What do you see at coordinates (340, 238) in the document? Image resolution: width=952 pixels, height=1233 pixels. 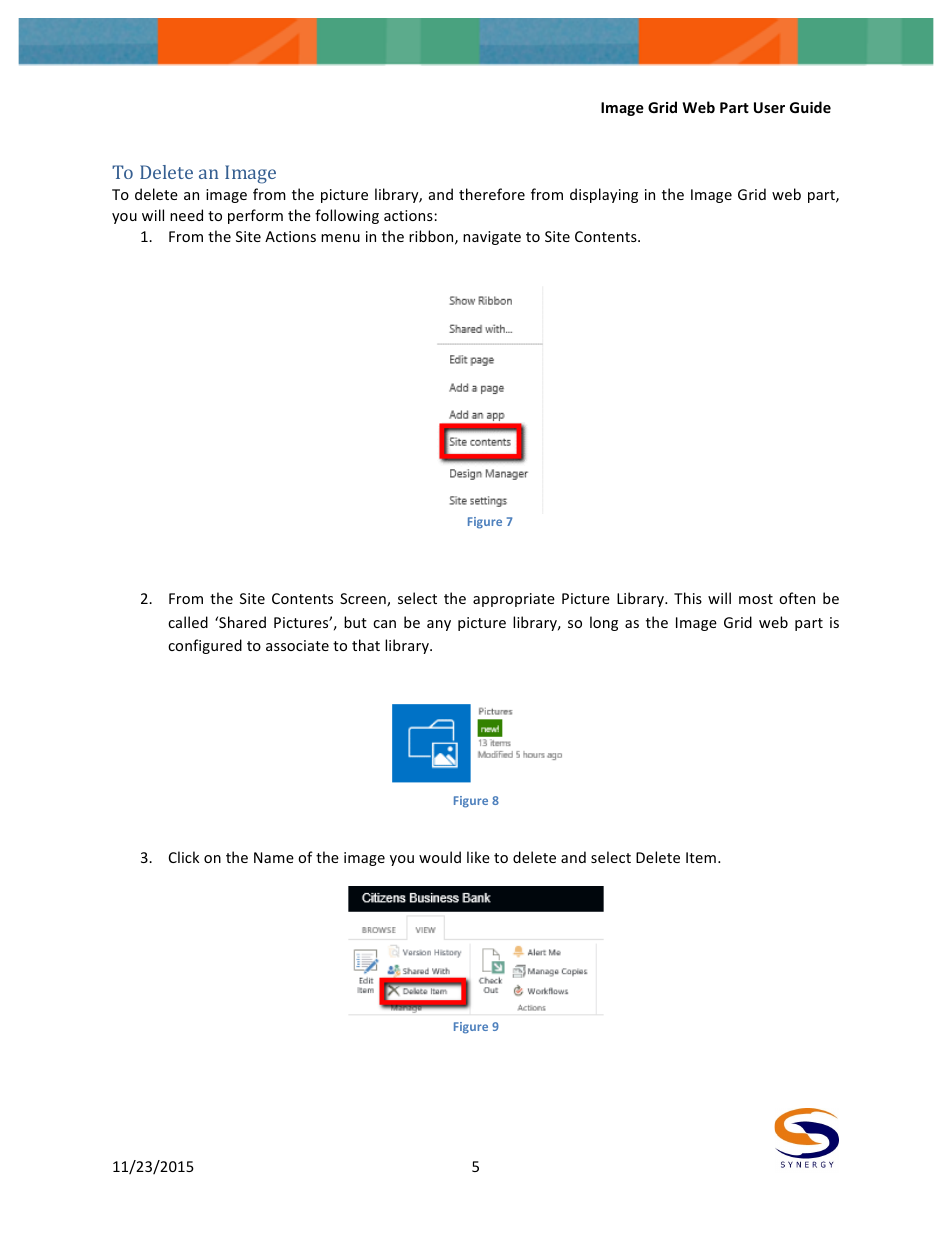 I see `menu` at bounding box center [340, 238].
